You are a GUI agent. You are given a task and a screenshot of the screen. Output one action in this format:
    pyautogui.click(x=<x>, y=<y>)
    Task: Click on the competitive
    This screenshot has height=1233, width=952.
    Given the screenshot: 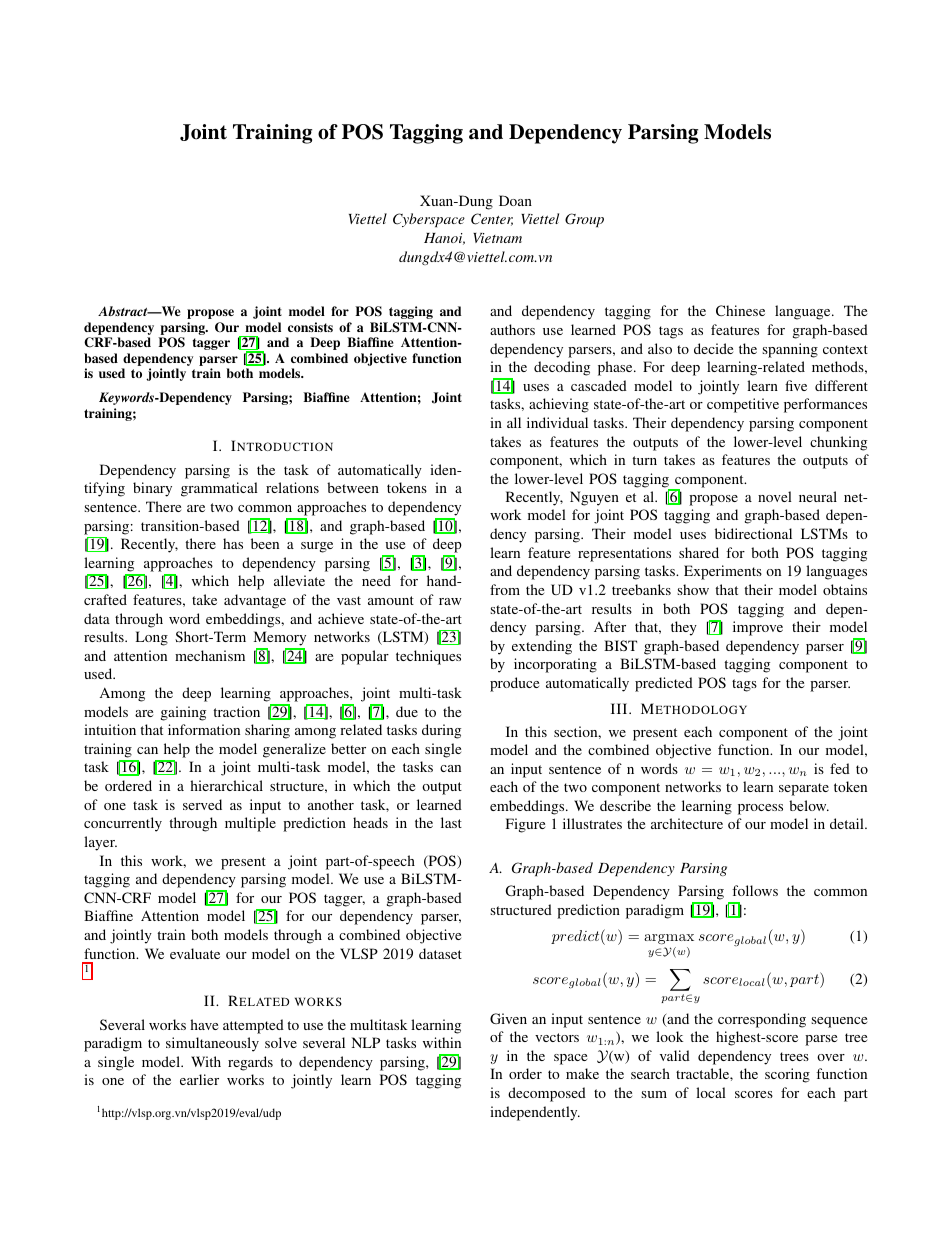 What is the action you would take?
    pyautogui.click(x=743, y=405)
